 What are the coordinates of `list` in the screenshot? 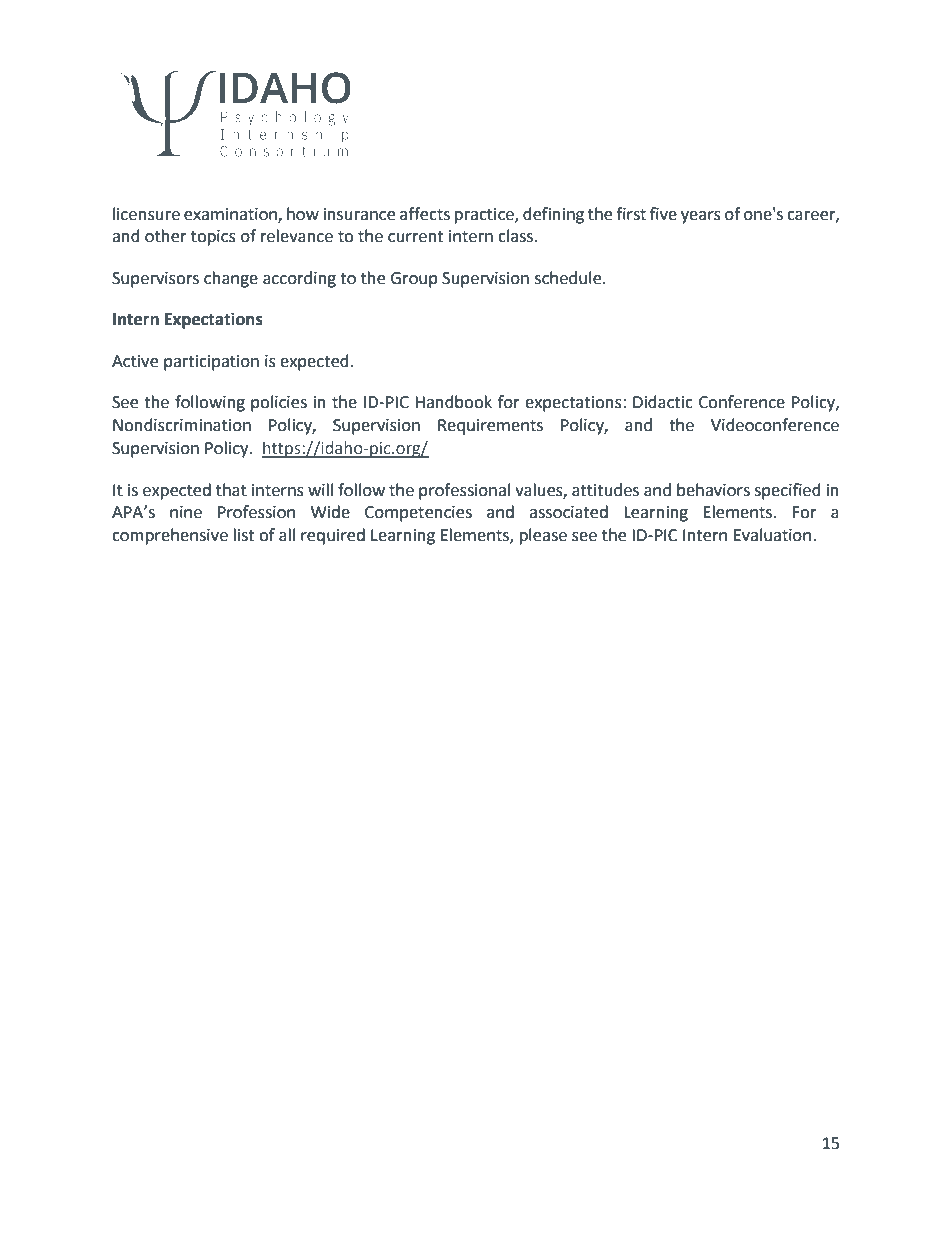 It's located at (244, 535).
